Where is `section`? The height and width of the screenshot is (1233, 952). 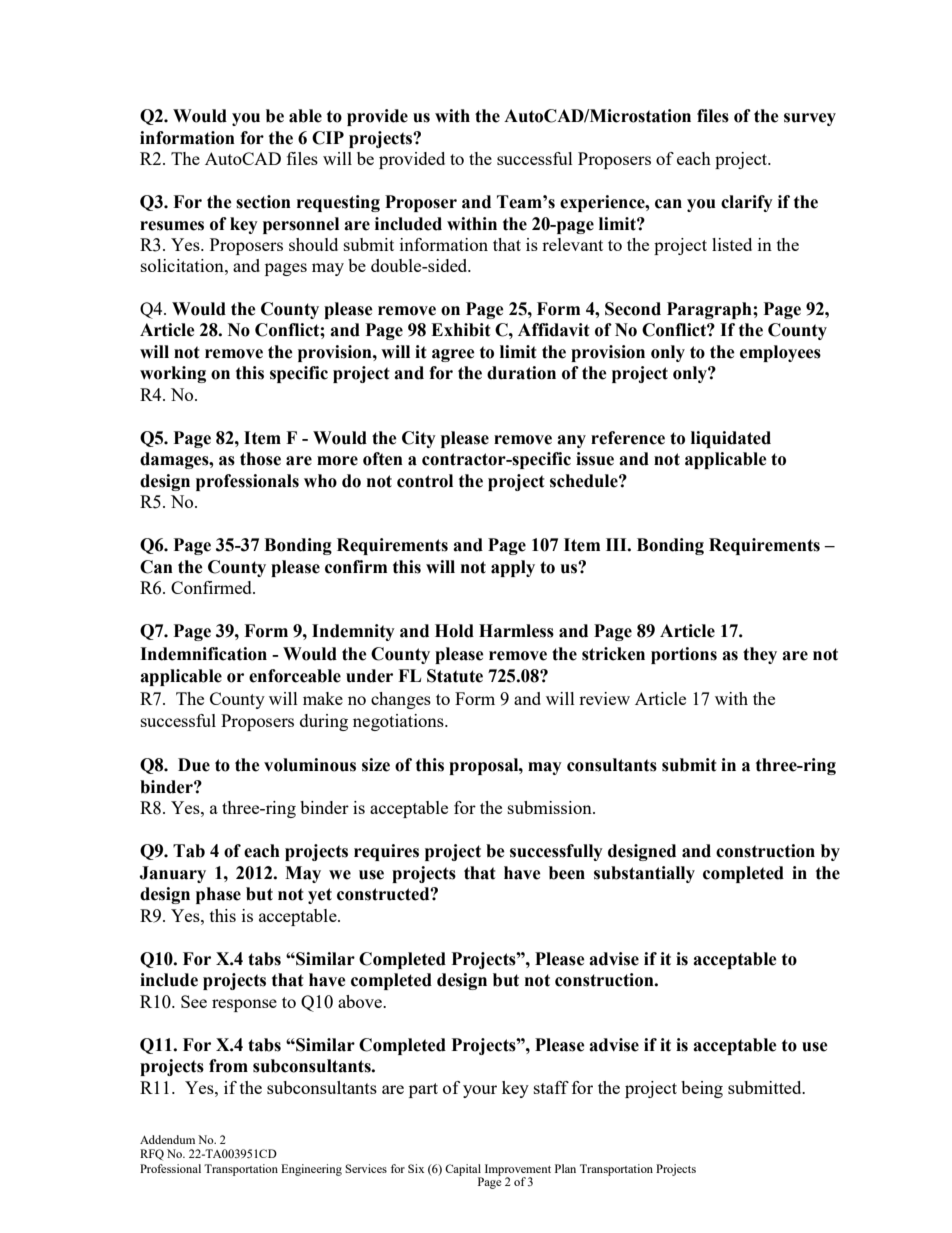
section is located at coordinates (263, 202).
